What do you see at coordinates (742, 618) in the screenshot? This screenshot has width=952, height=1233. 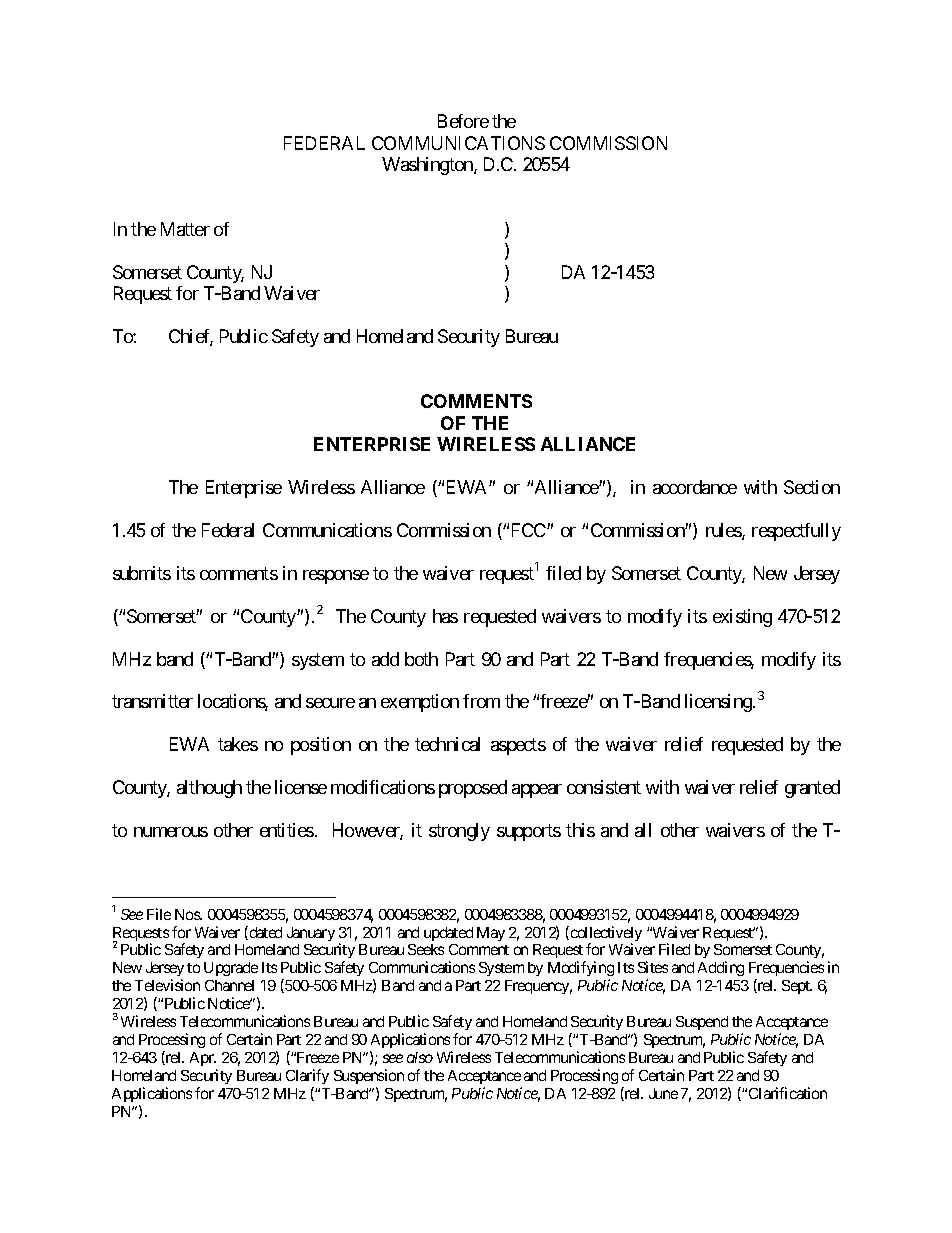 I see `existing` at bounding box center [742, 618].
